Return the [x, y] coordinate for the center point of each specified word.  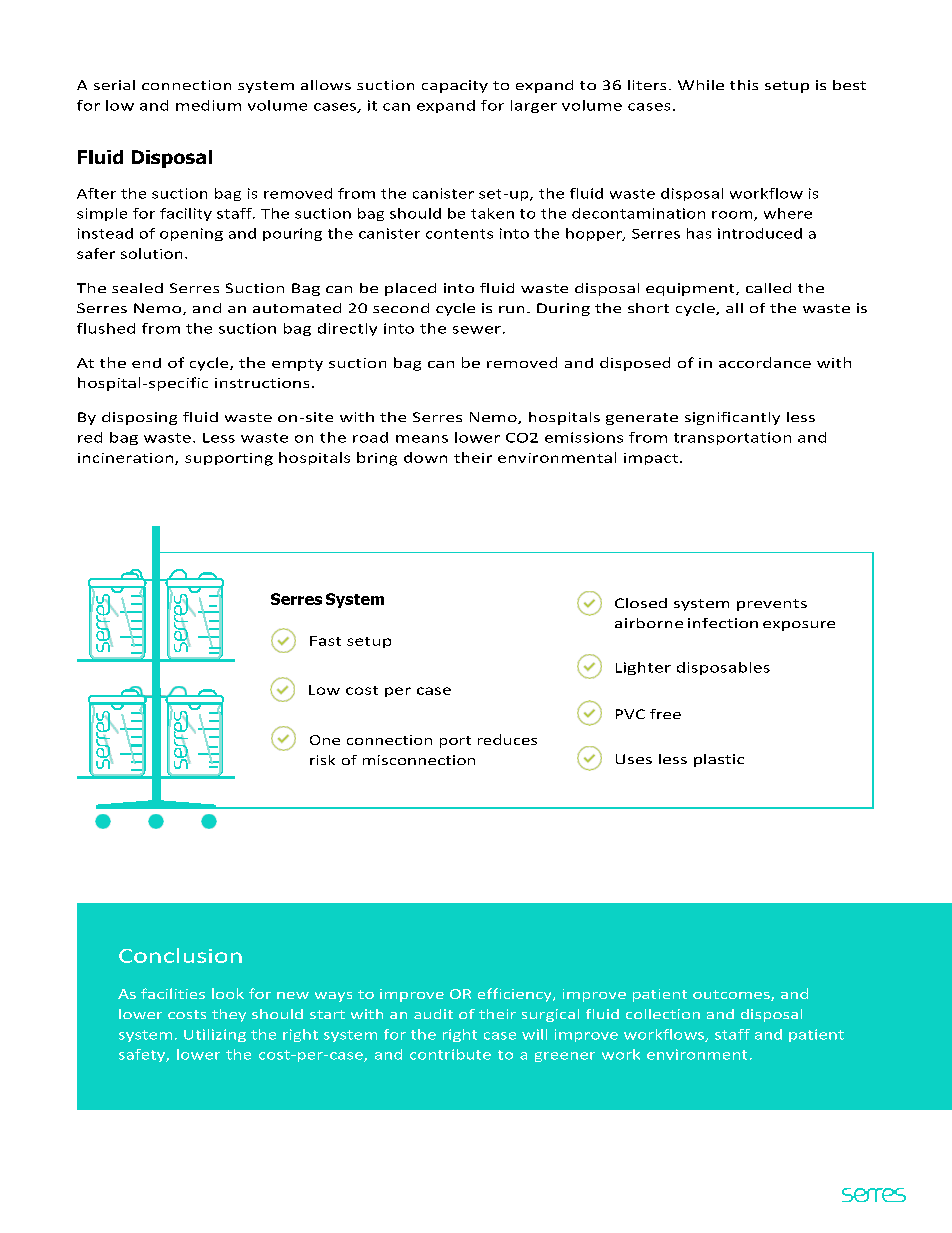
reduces [507, 739]
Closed [641, 603]
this [744, 85]
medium [208, 105]
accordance [765, 362]
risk [322, 760]
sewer [477, 330]
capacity [455, 86]
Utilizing [215, 1035]
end [146, 363]
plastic [719, 760]
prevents [772, 605]
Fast [325, 641]
